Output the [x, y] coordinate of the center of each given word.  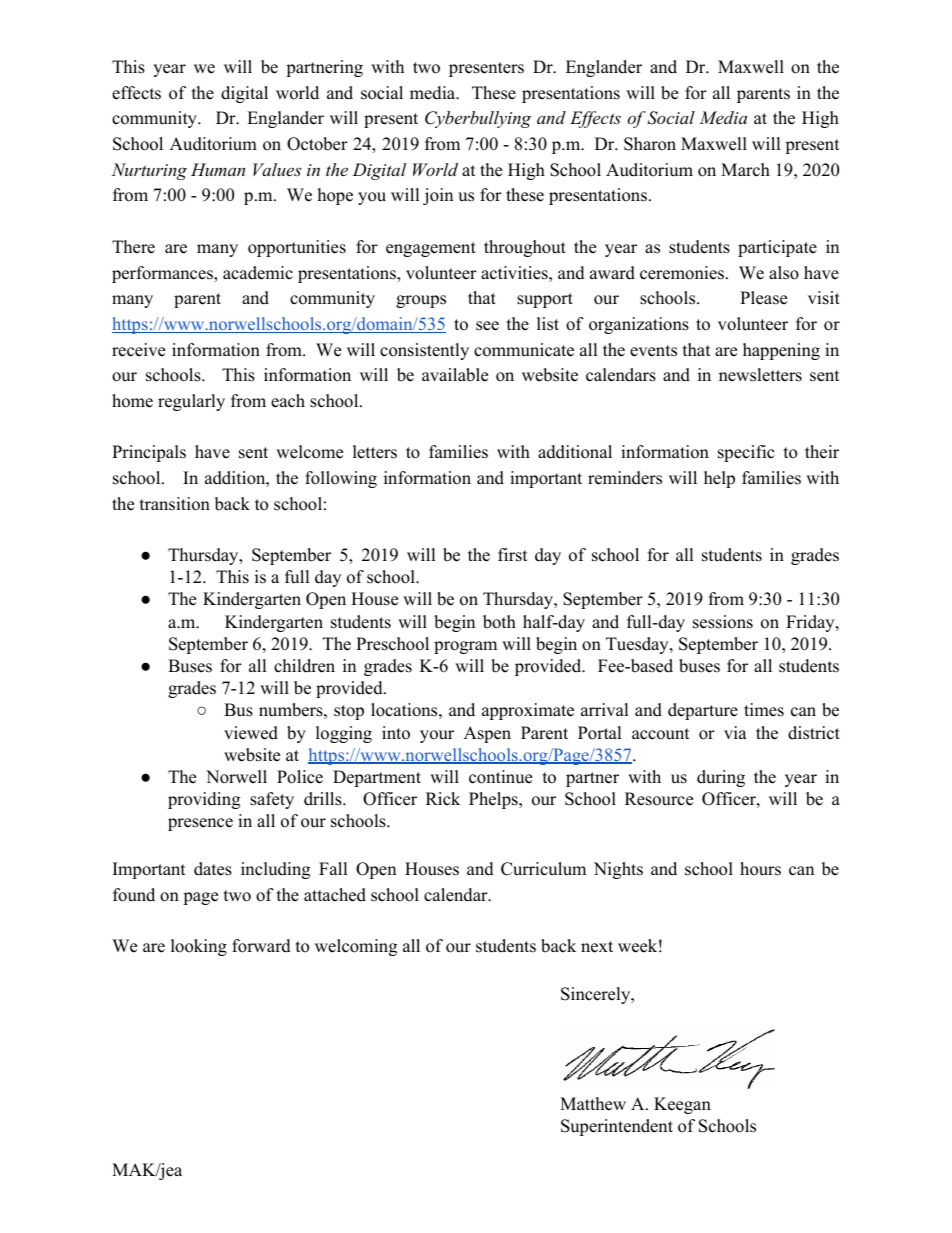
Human [218, 169]
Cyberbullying [478, 119]
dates [213, 869]
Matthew [593, 1104]
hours [760, 869]
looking [199, 947]
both [499, 622]
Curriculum [543, 869]
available [455, 375]
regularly [191, 402]
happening [781, 351]
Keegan [682, 1105]
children [304, 666]
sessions [723, 622]
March [745, 170]
